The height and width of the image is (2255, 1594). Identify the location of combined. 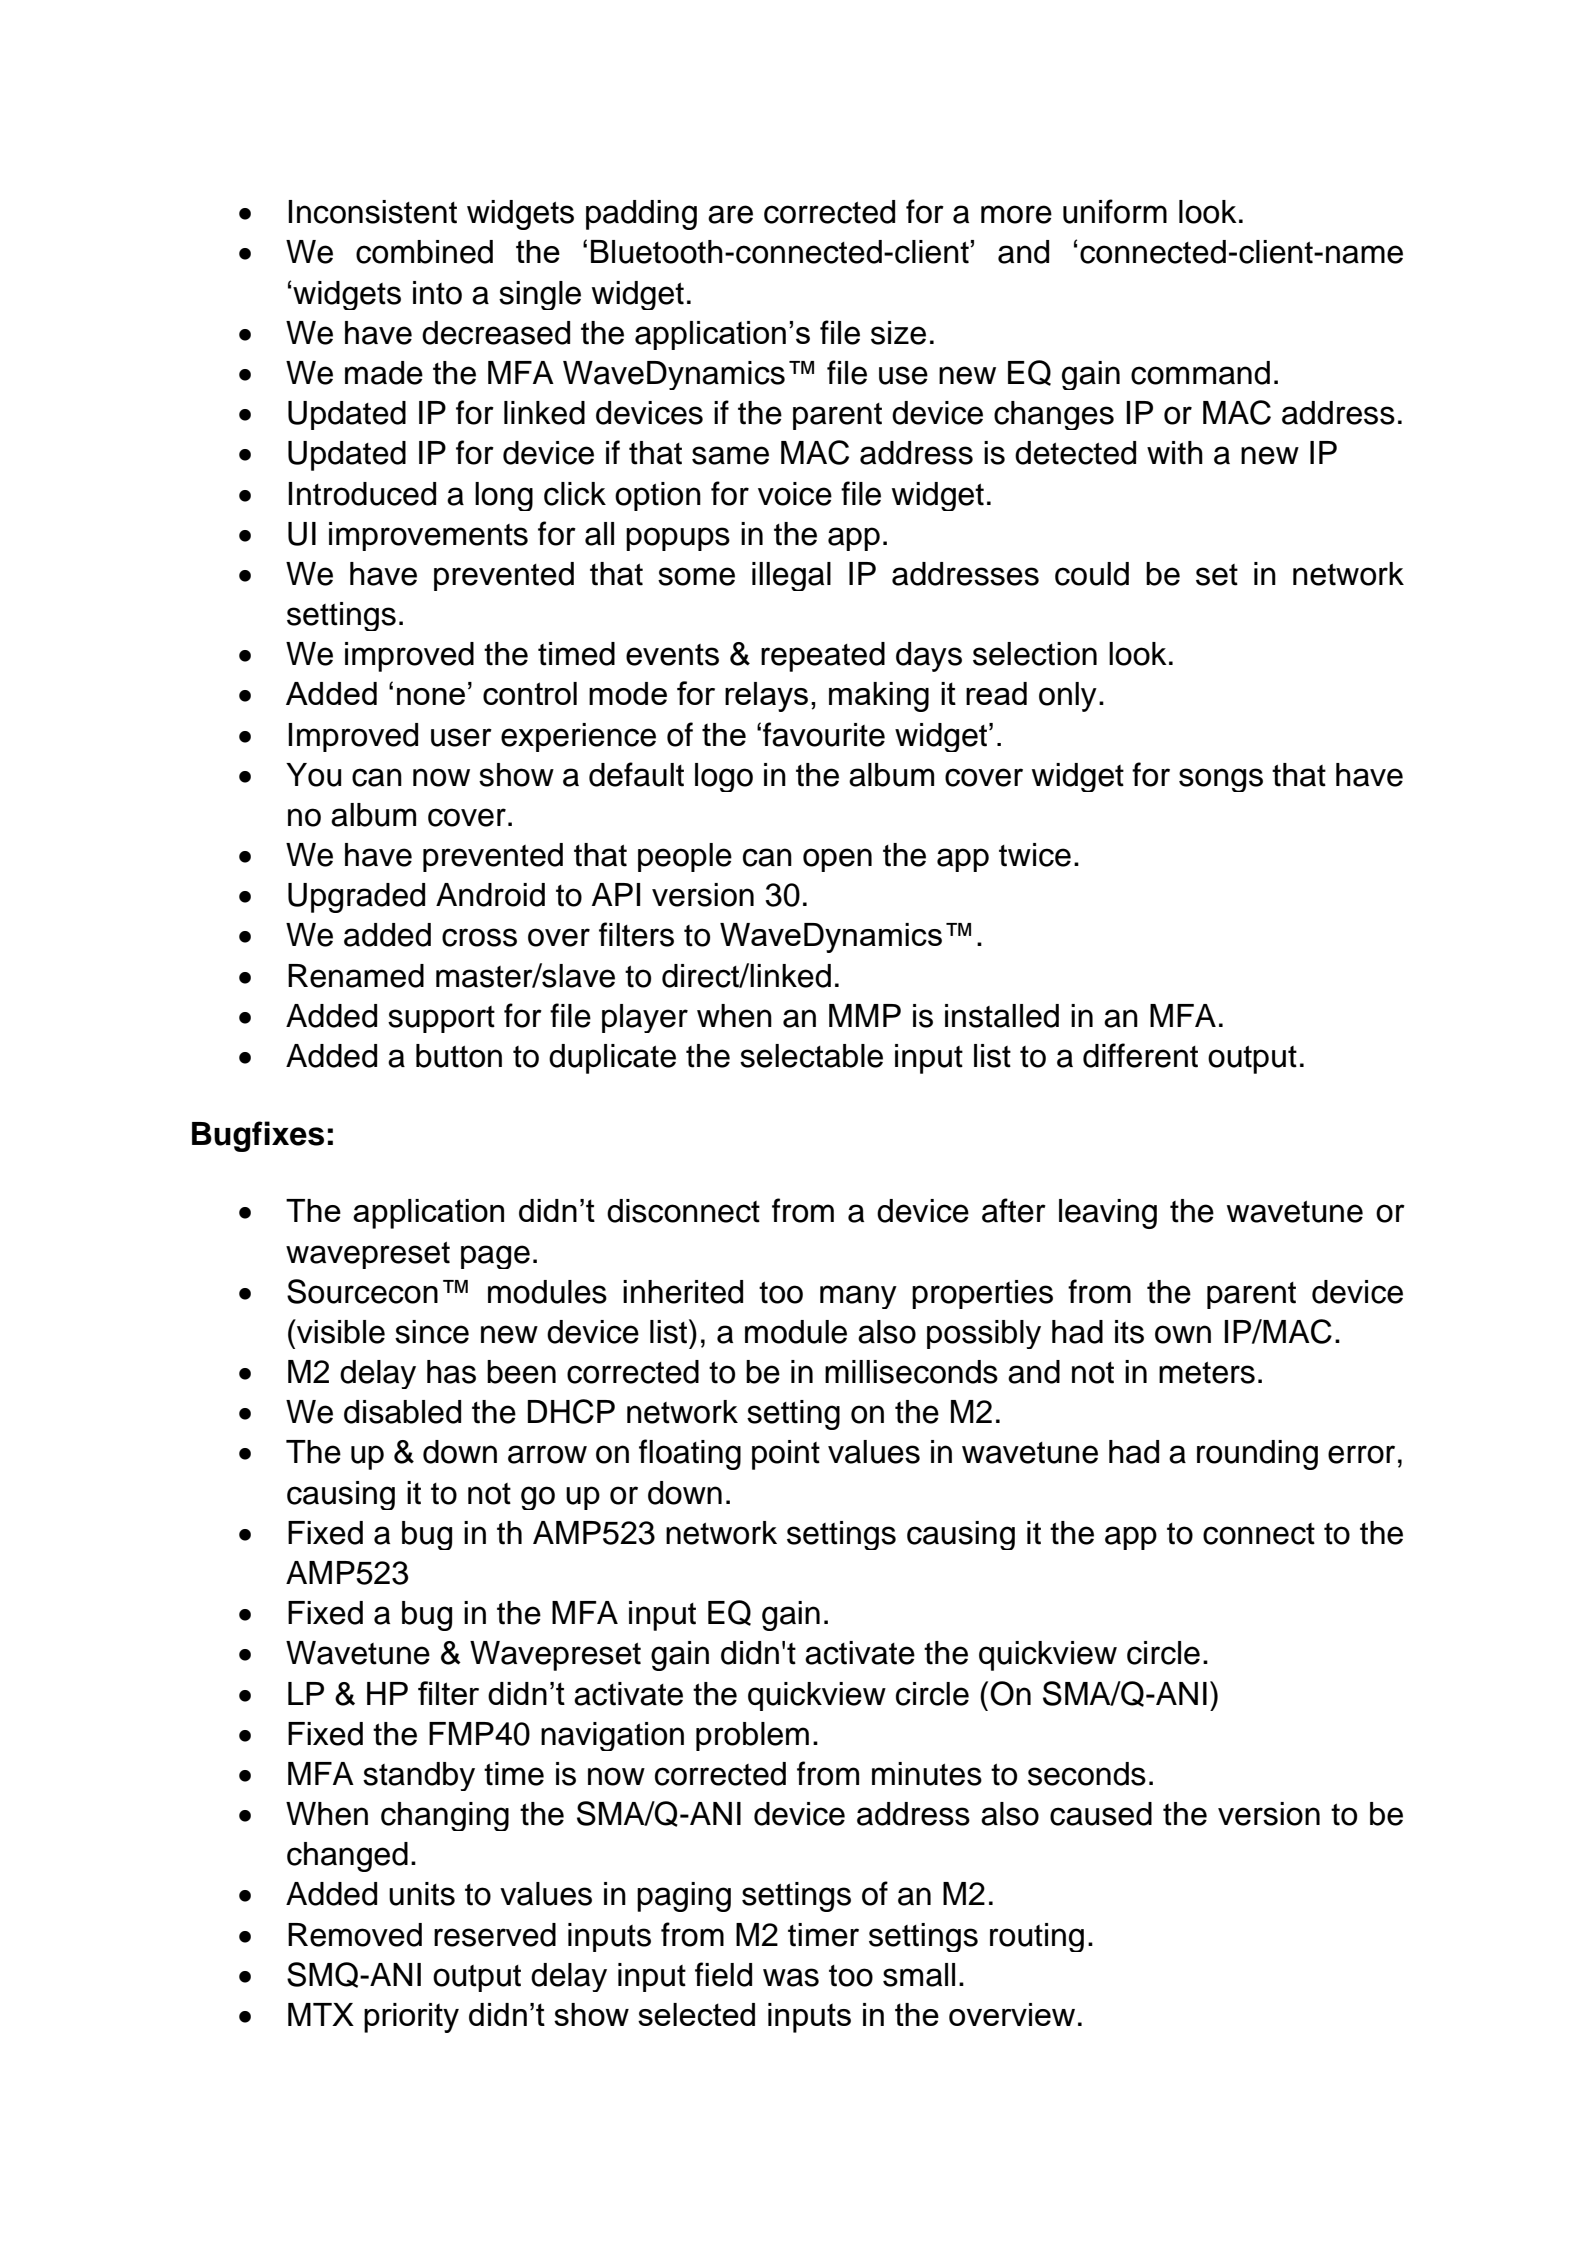
(424, 252).
